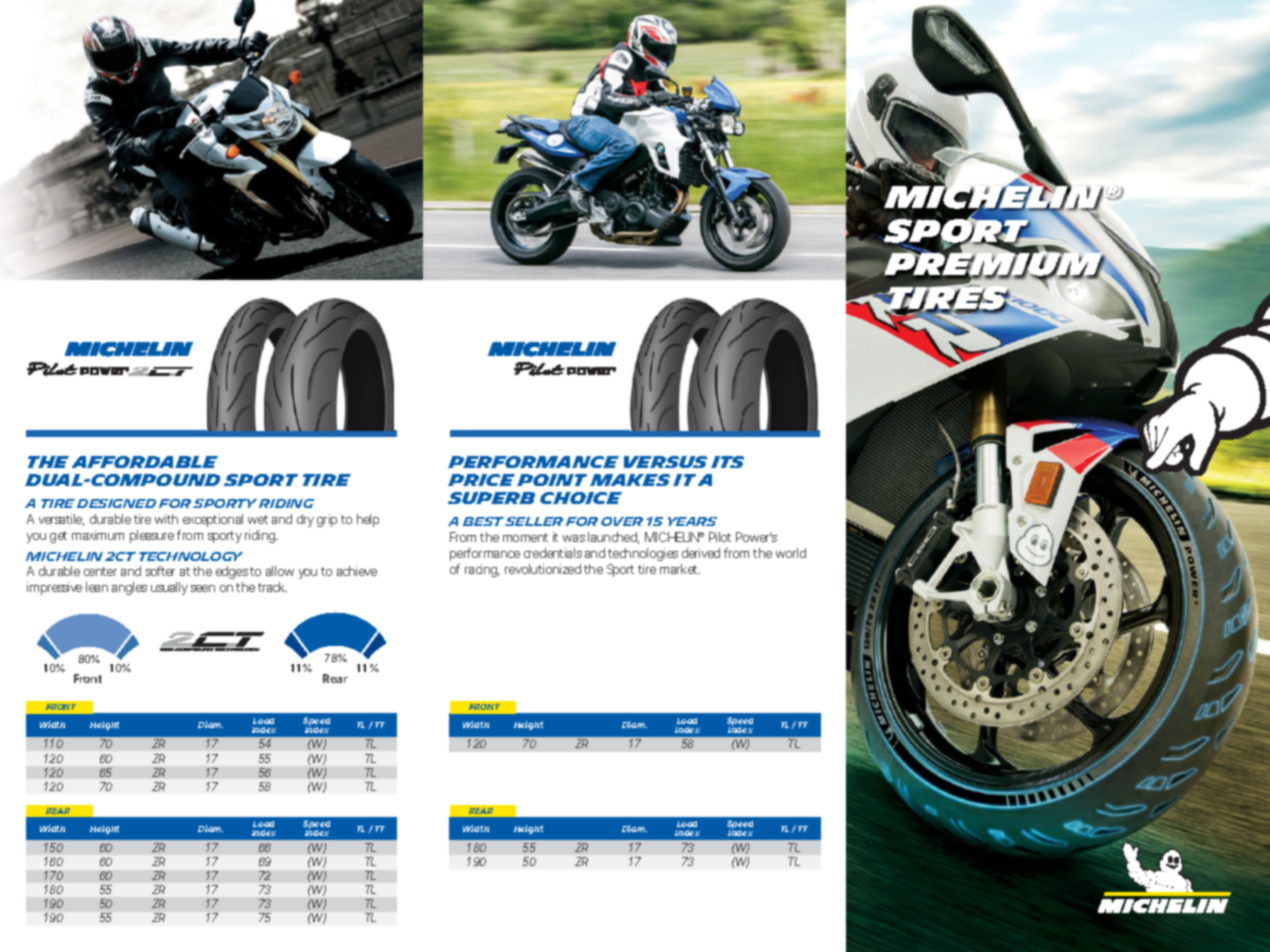 The width and height of the image is (1270, 952). Describe the element at coordinates (116, 503) in the image. I see `DESIGNED` at that location.
